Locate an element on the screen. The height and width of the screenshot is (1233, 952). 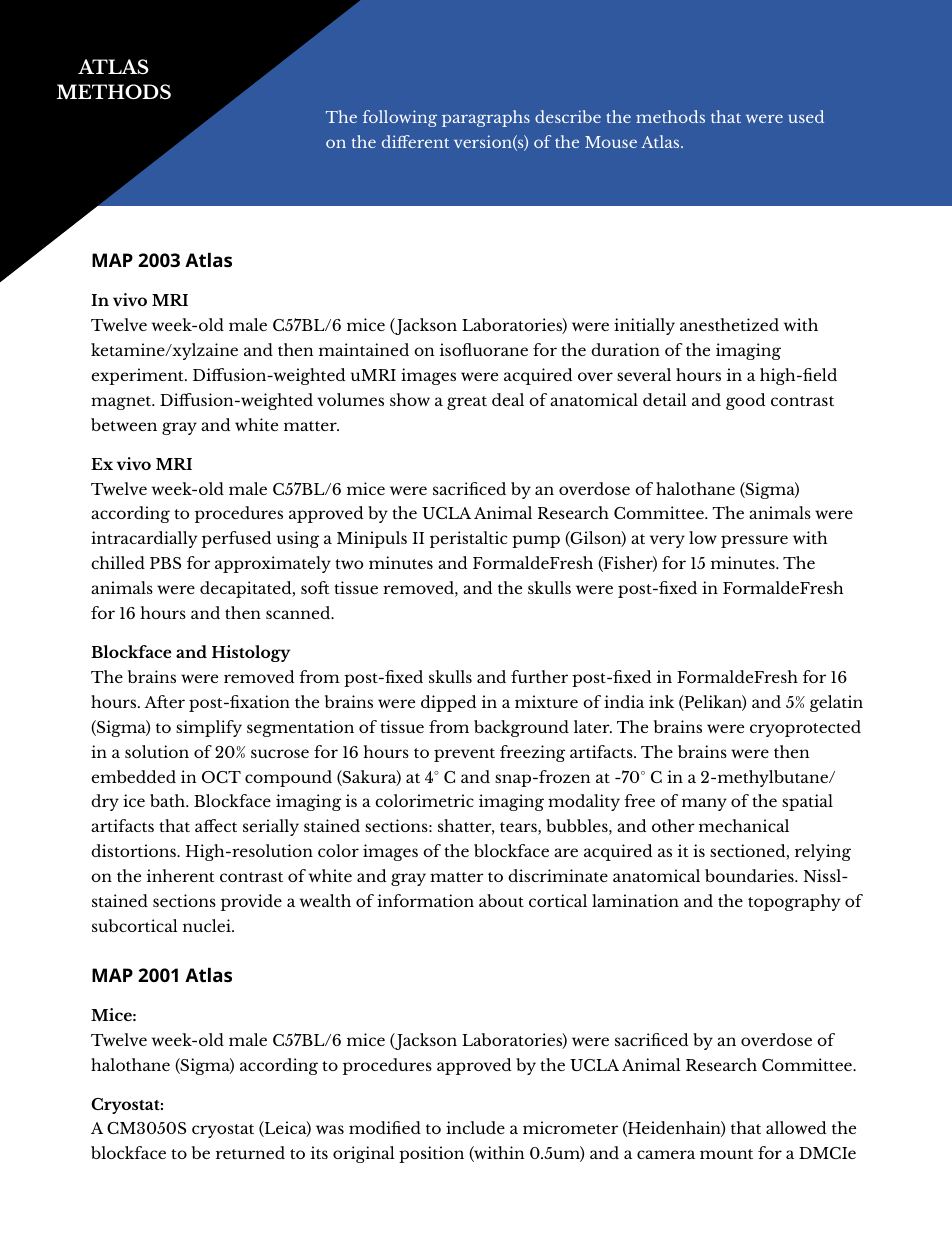
include is located at coordinates (475, 1127).
